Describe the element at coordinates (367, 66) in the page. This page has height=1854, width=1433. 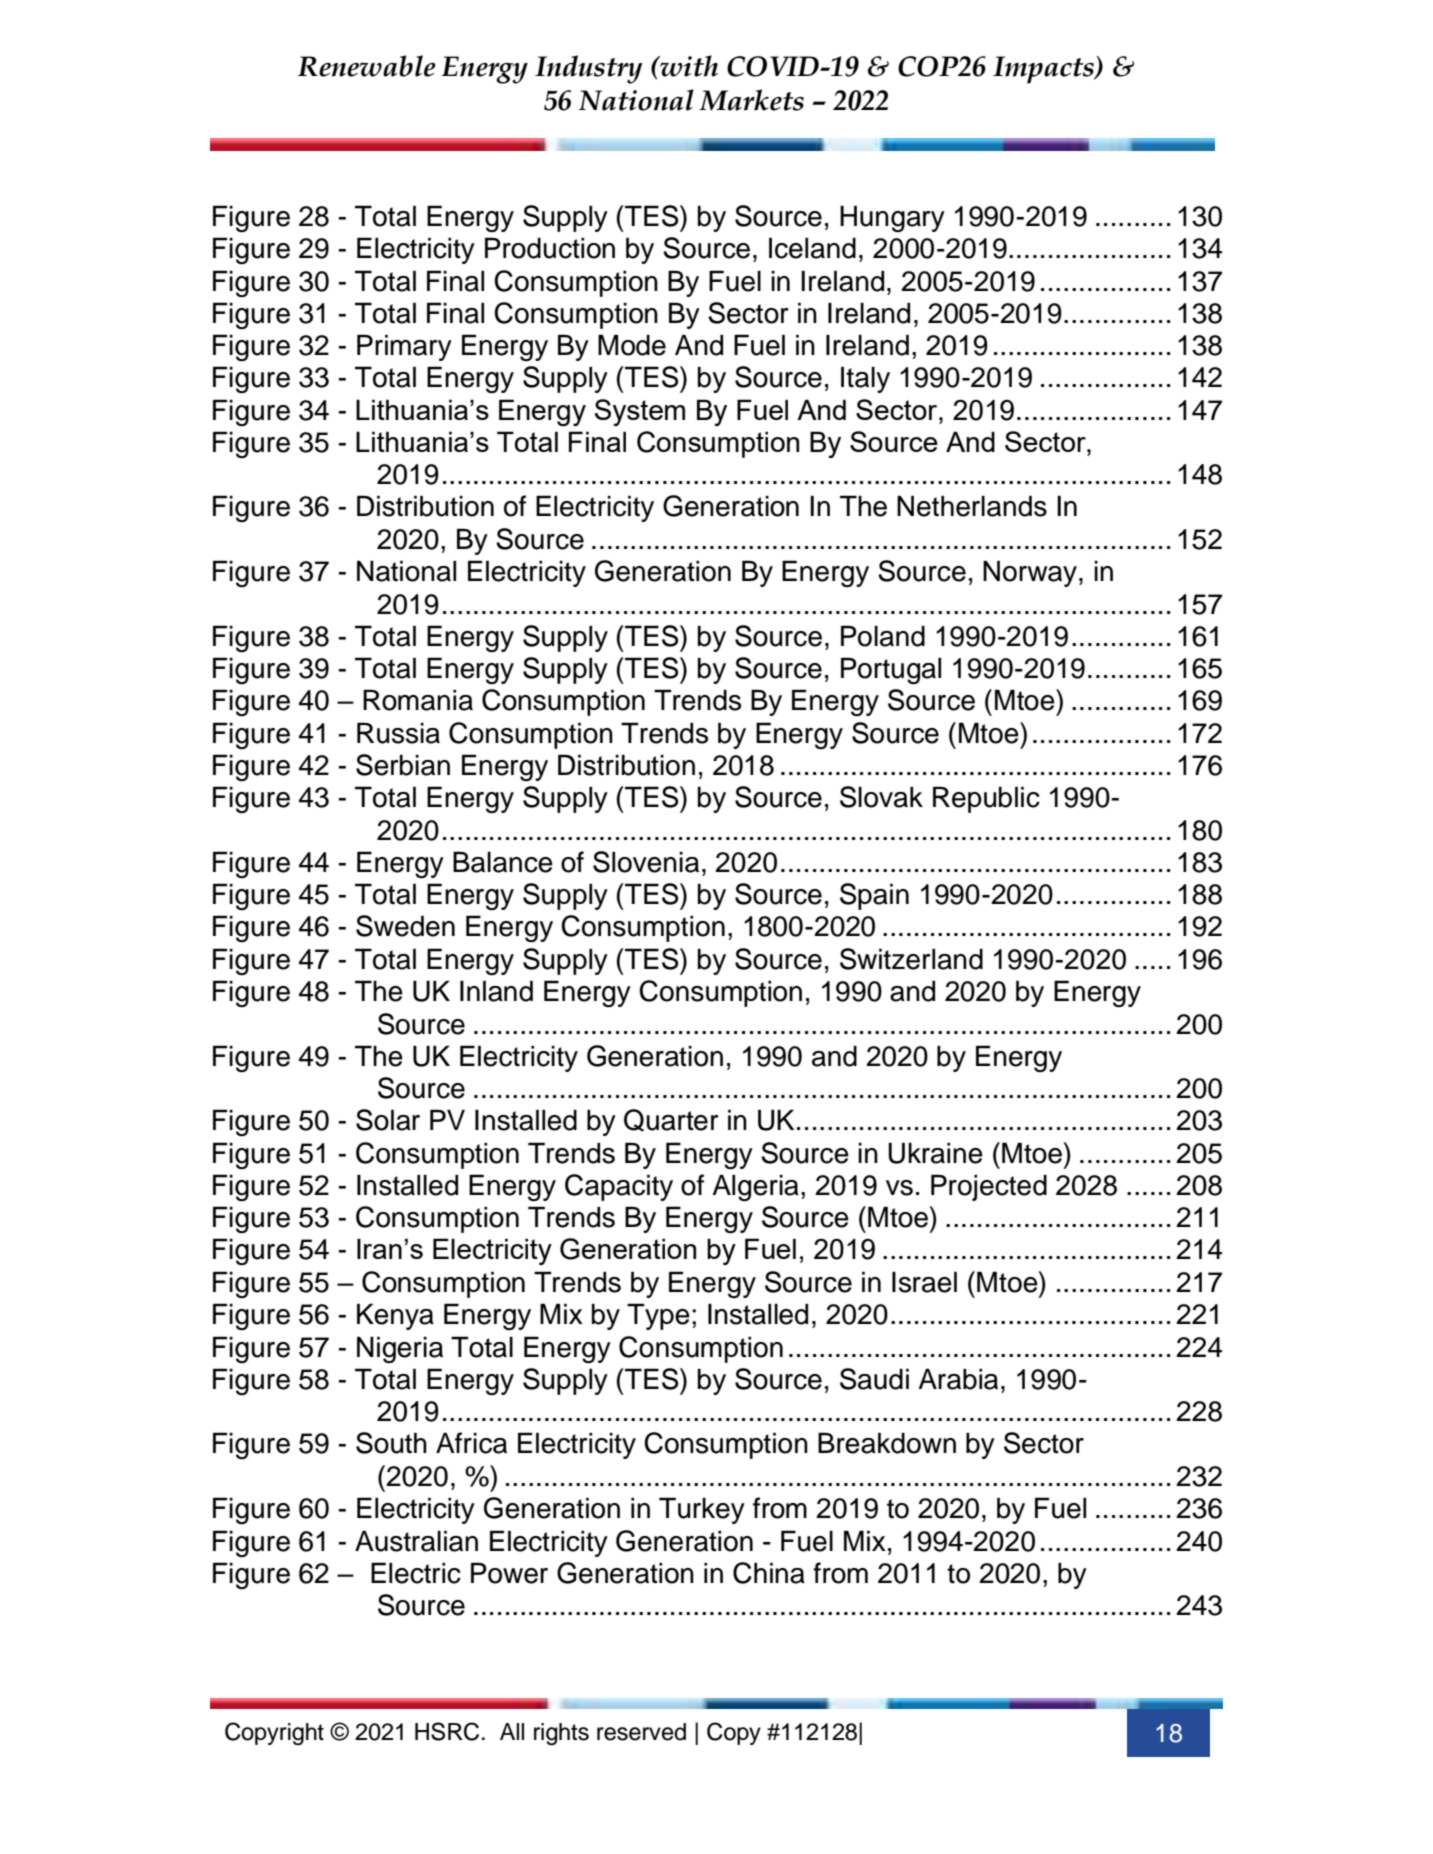
I see `Renewable` at that location.
